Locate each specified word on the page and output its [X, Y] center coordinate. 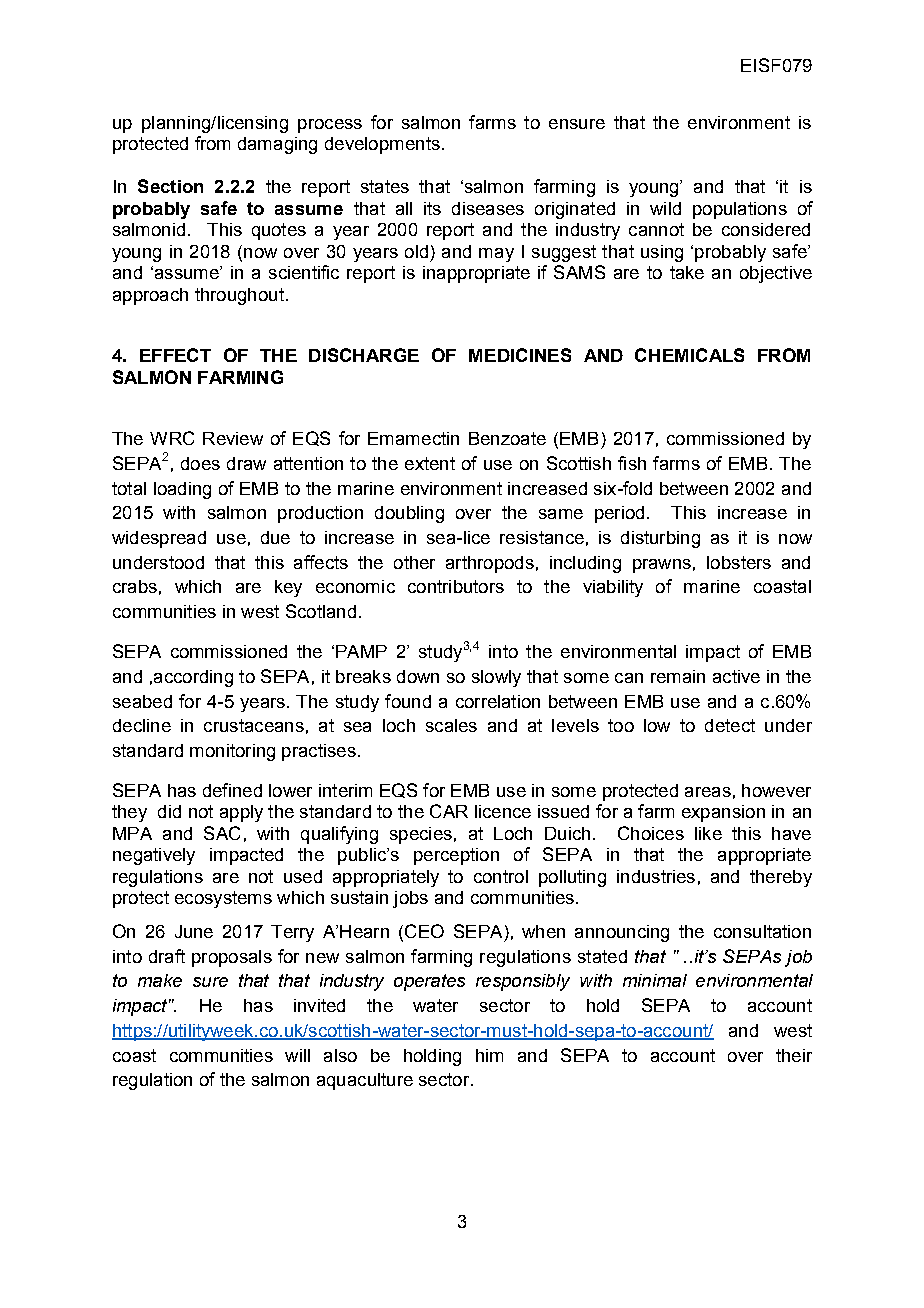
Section [170, 186]
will [297, 1055]
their [794, 1055]
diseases [488, 208]
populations [740, 210]
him [489, 1055]
